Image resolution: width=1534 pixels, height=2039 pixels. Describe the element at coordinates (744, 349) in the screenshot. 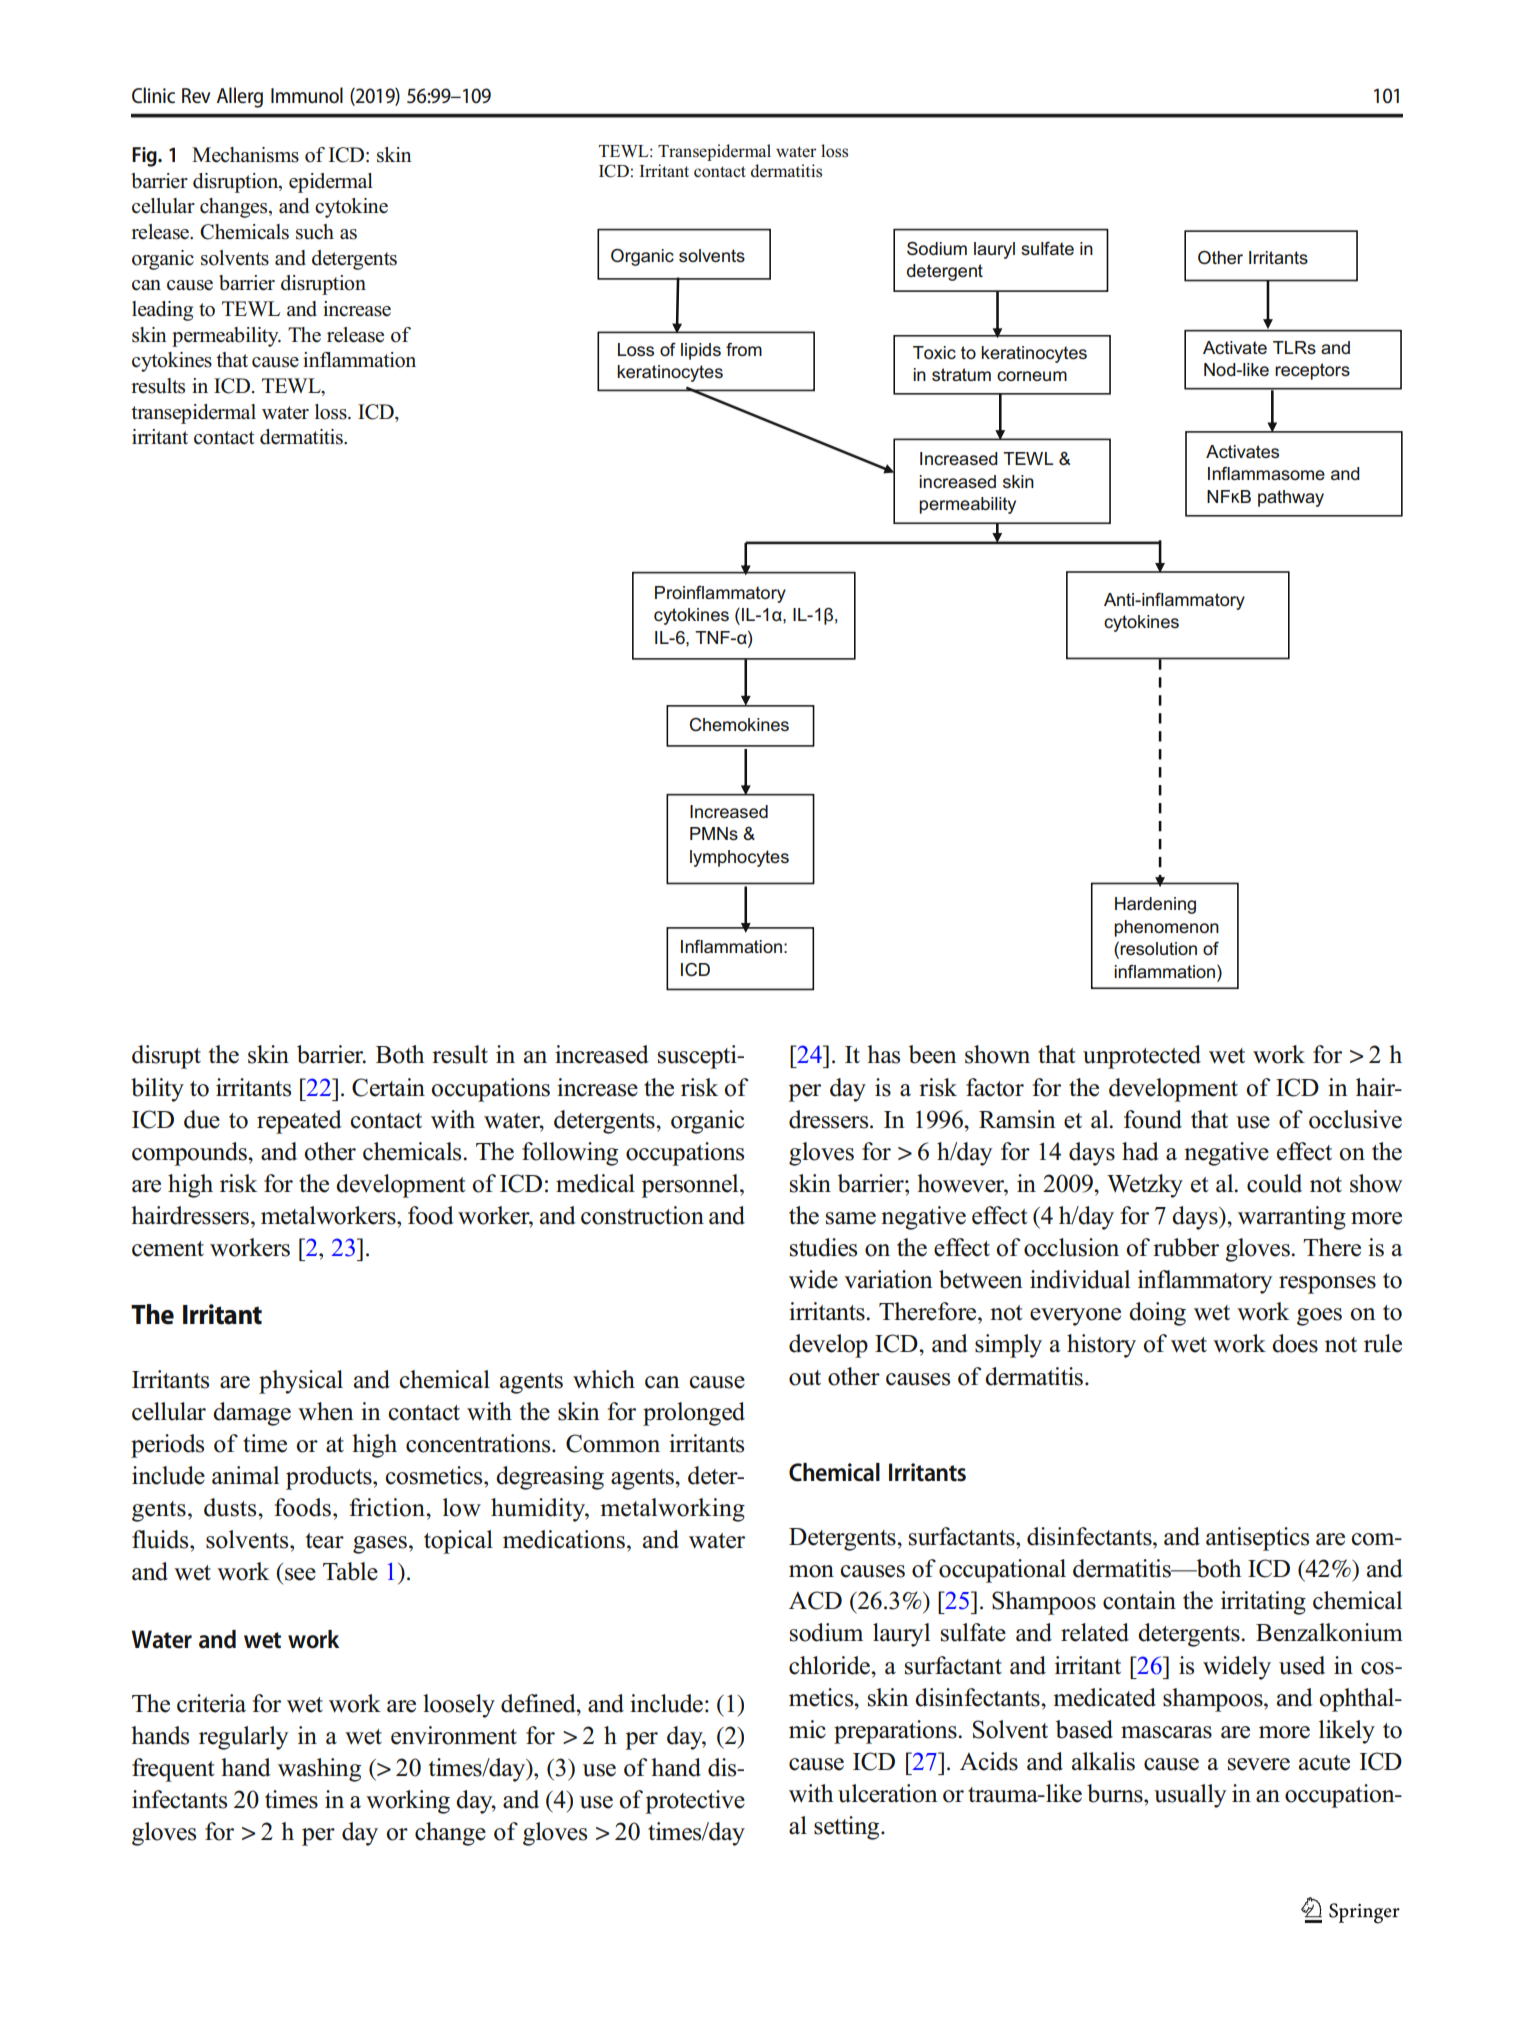

I see `from` at that location.
